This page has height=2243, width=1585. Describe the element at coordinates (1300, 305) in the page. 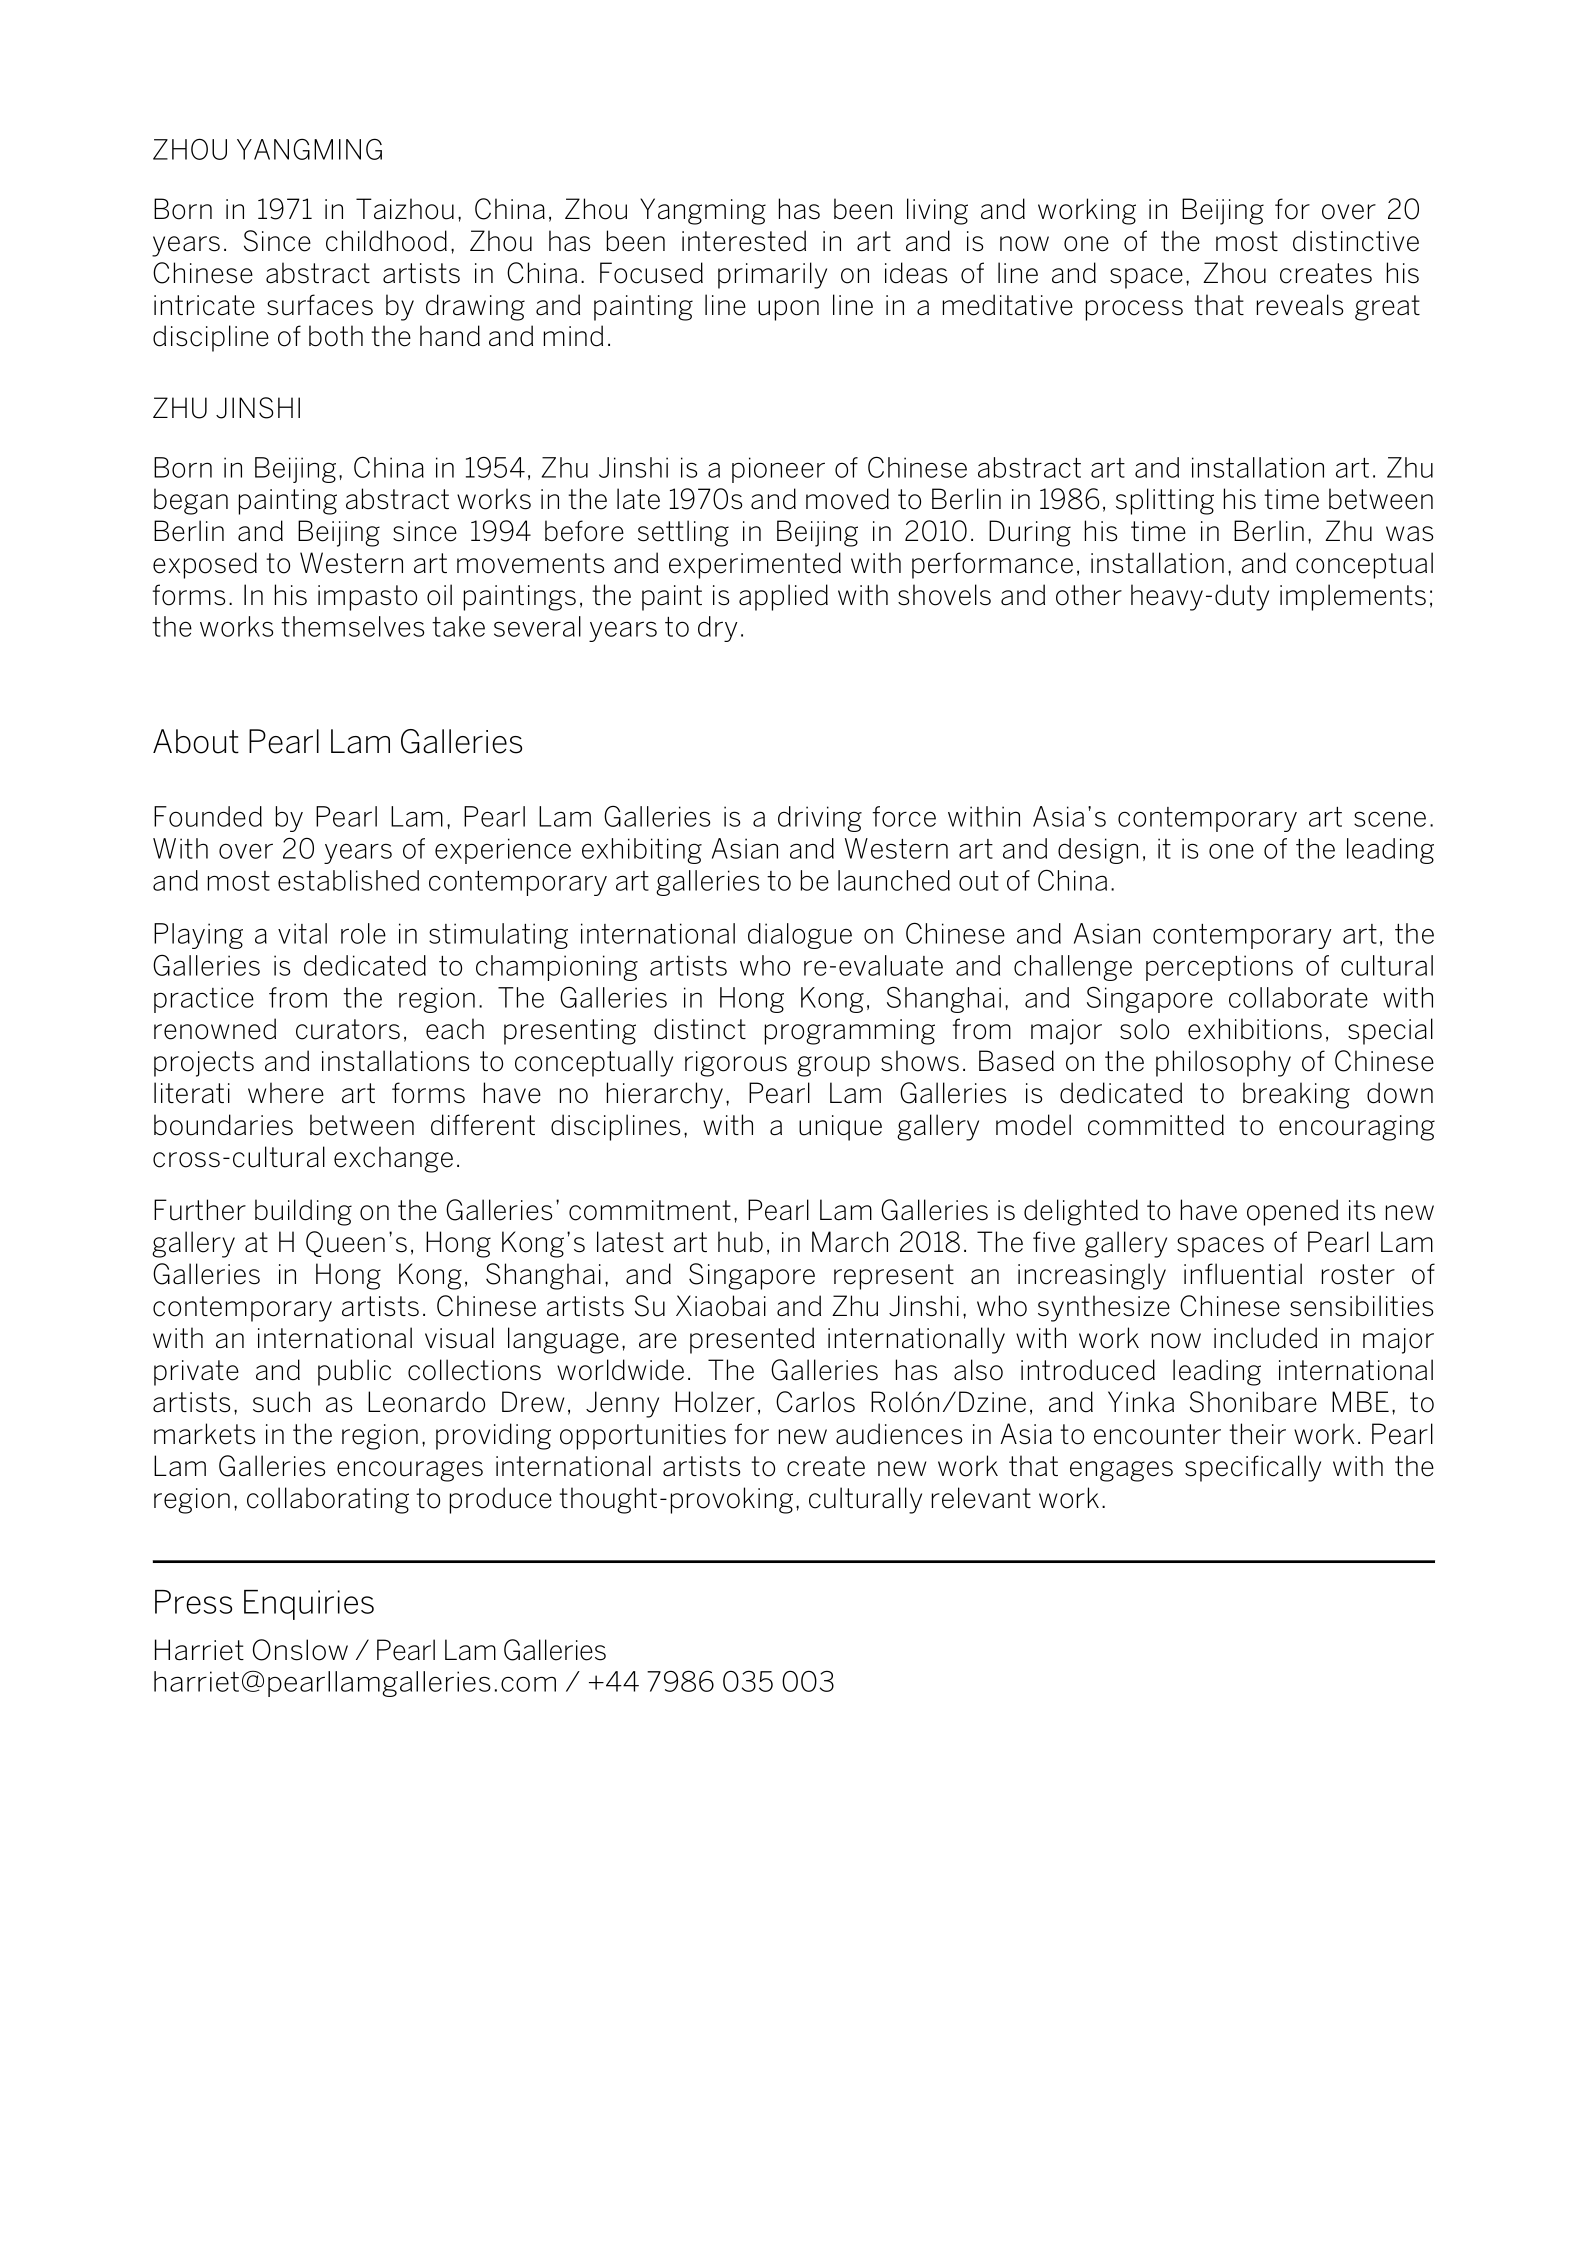

I see `reveals` at that location.
